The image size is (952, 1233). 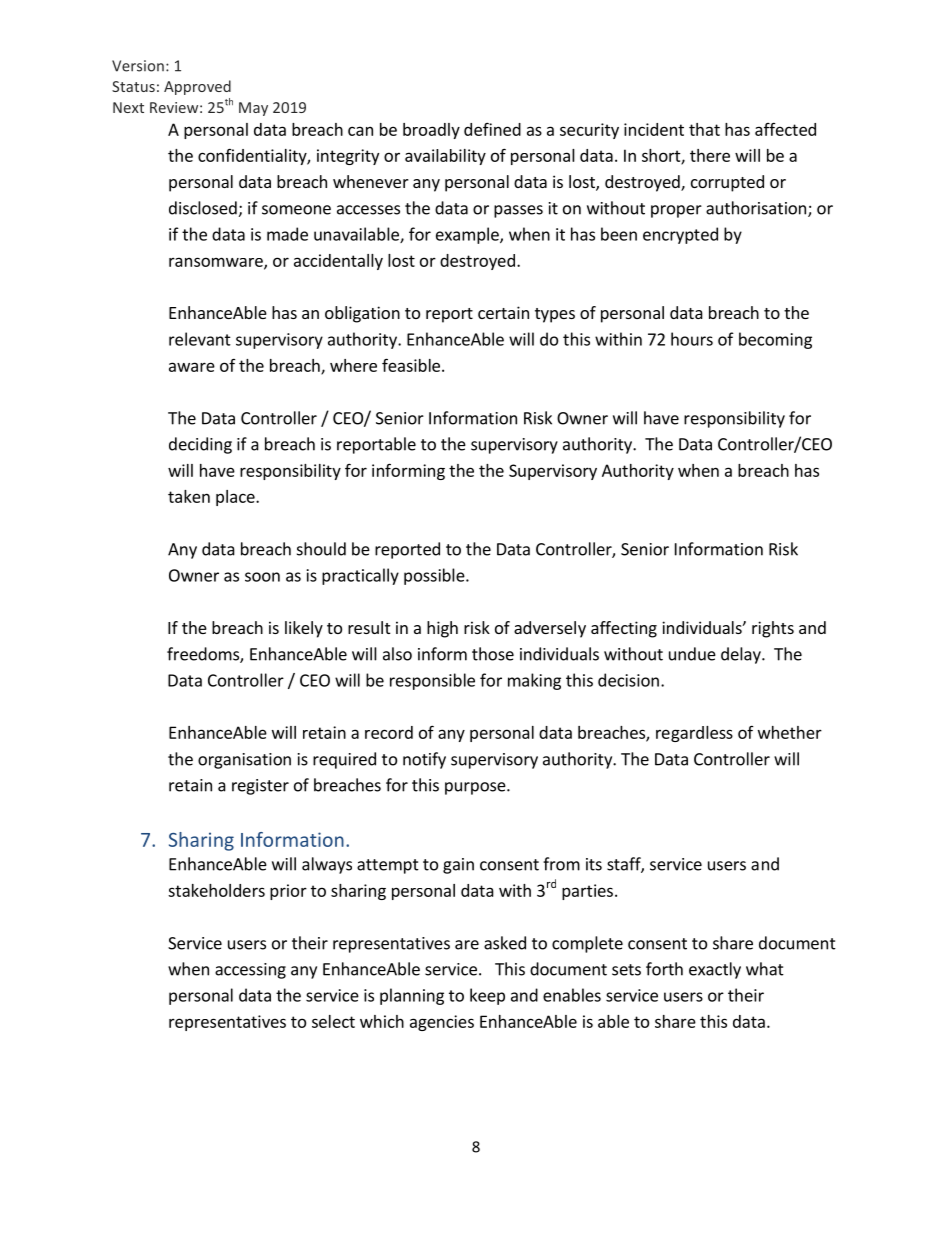 What do you see at coordinates (189, 496) in the page?
I see `taken` at bounding box center [189, 496].
